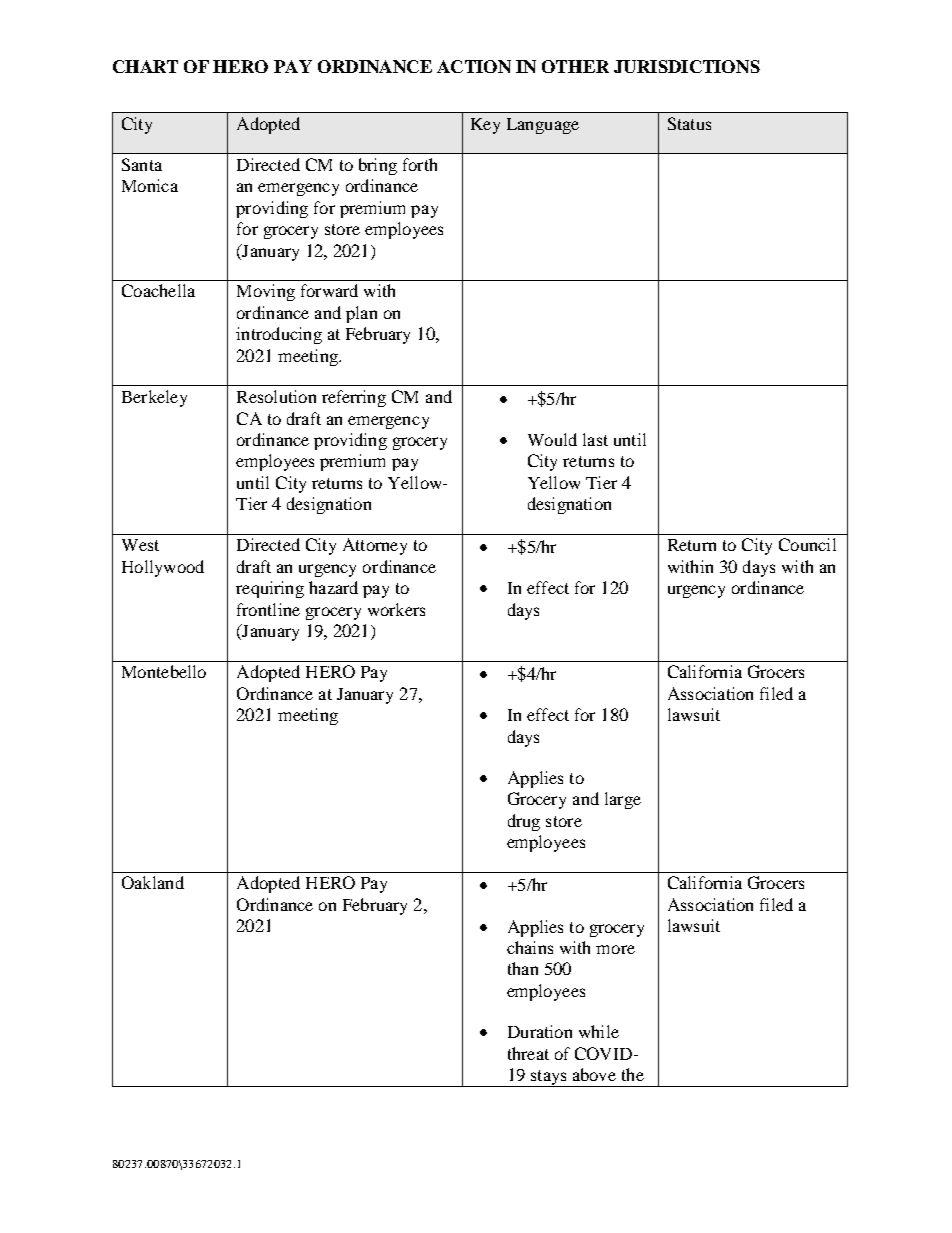  I want to click on CHART, so click(145, 66).
